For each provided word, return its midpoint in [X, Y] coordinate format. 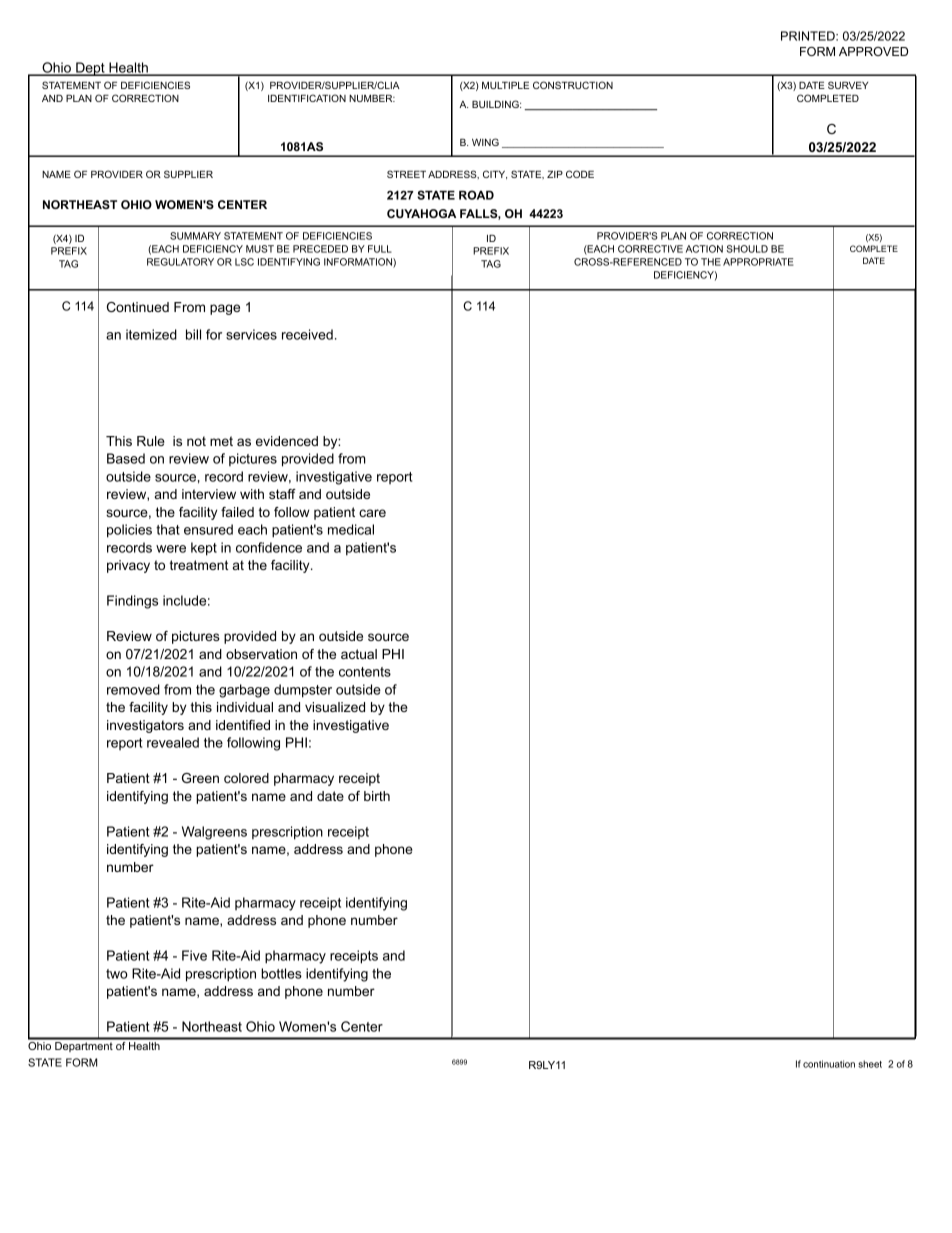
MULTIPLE [505, 85]
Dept [90, 69]
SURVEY [848, 85]
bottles [281, 973]
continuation [829, 1064]
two [117, 974]
